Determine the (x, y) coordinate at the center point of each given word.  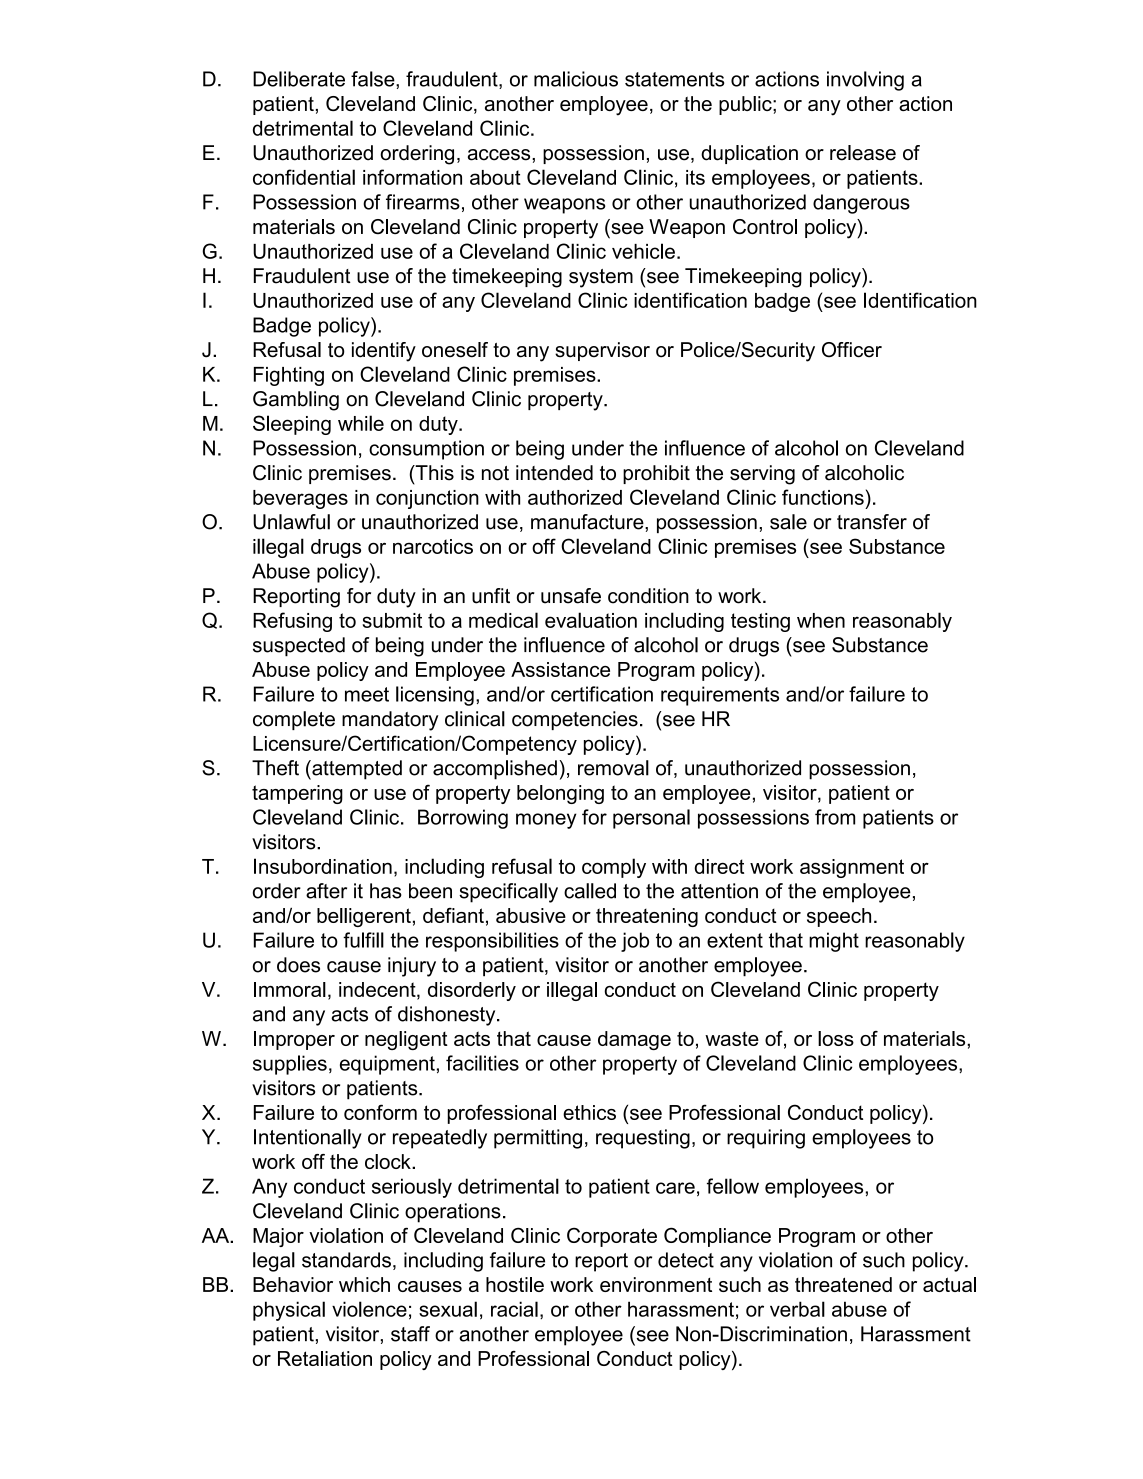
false (374, 79)
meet (367, 694)
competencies (575, 720)
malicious (576, 79)
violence (369, 1309)
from (835, 817)
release (863, 153)
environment (656, 1284)
